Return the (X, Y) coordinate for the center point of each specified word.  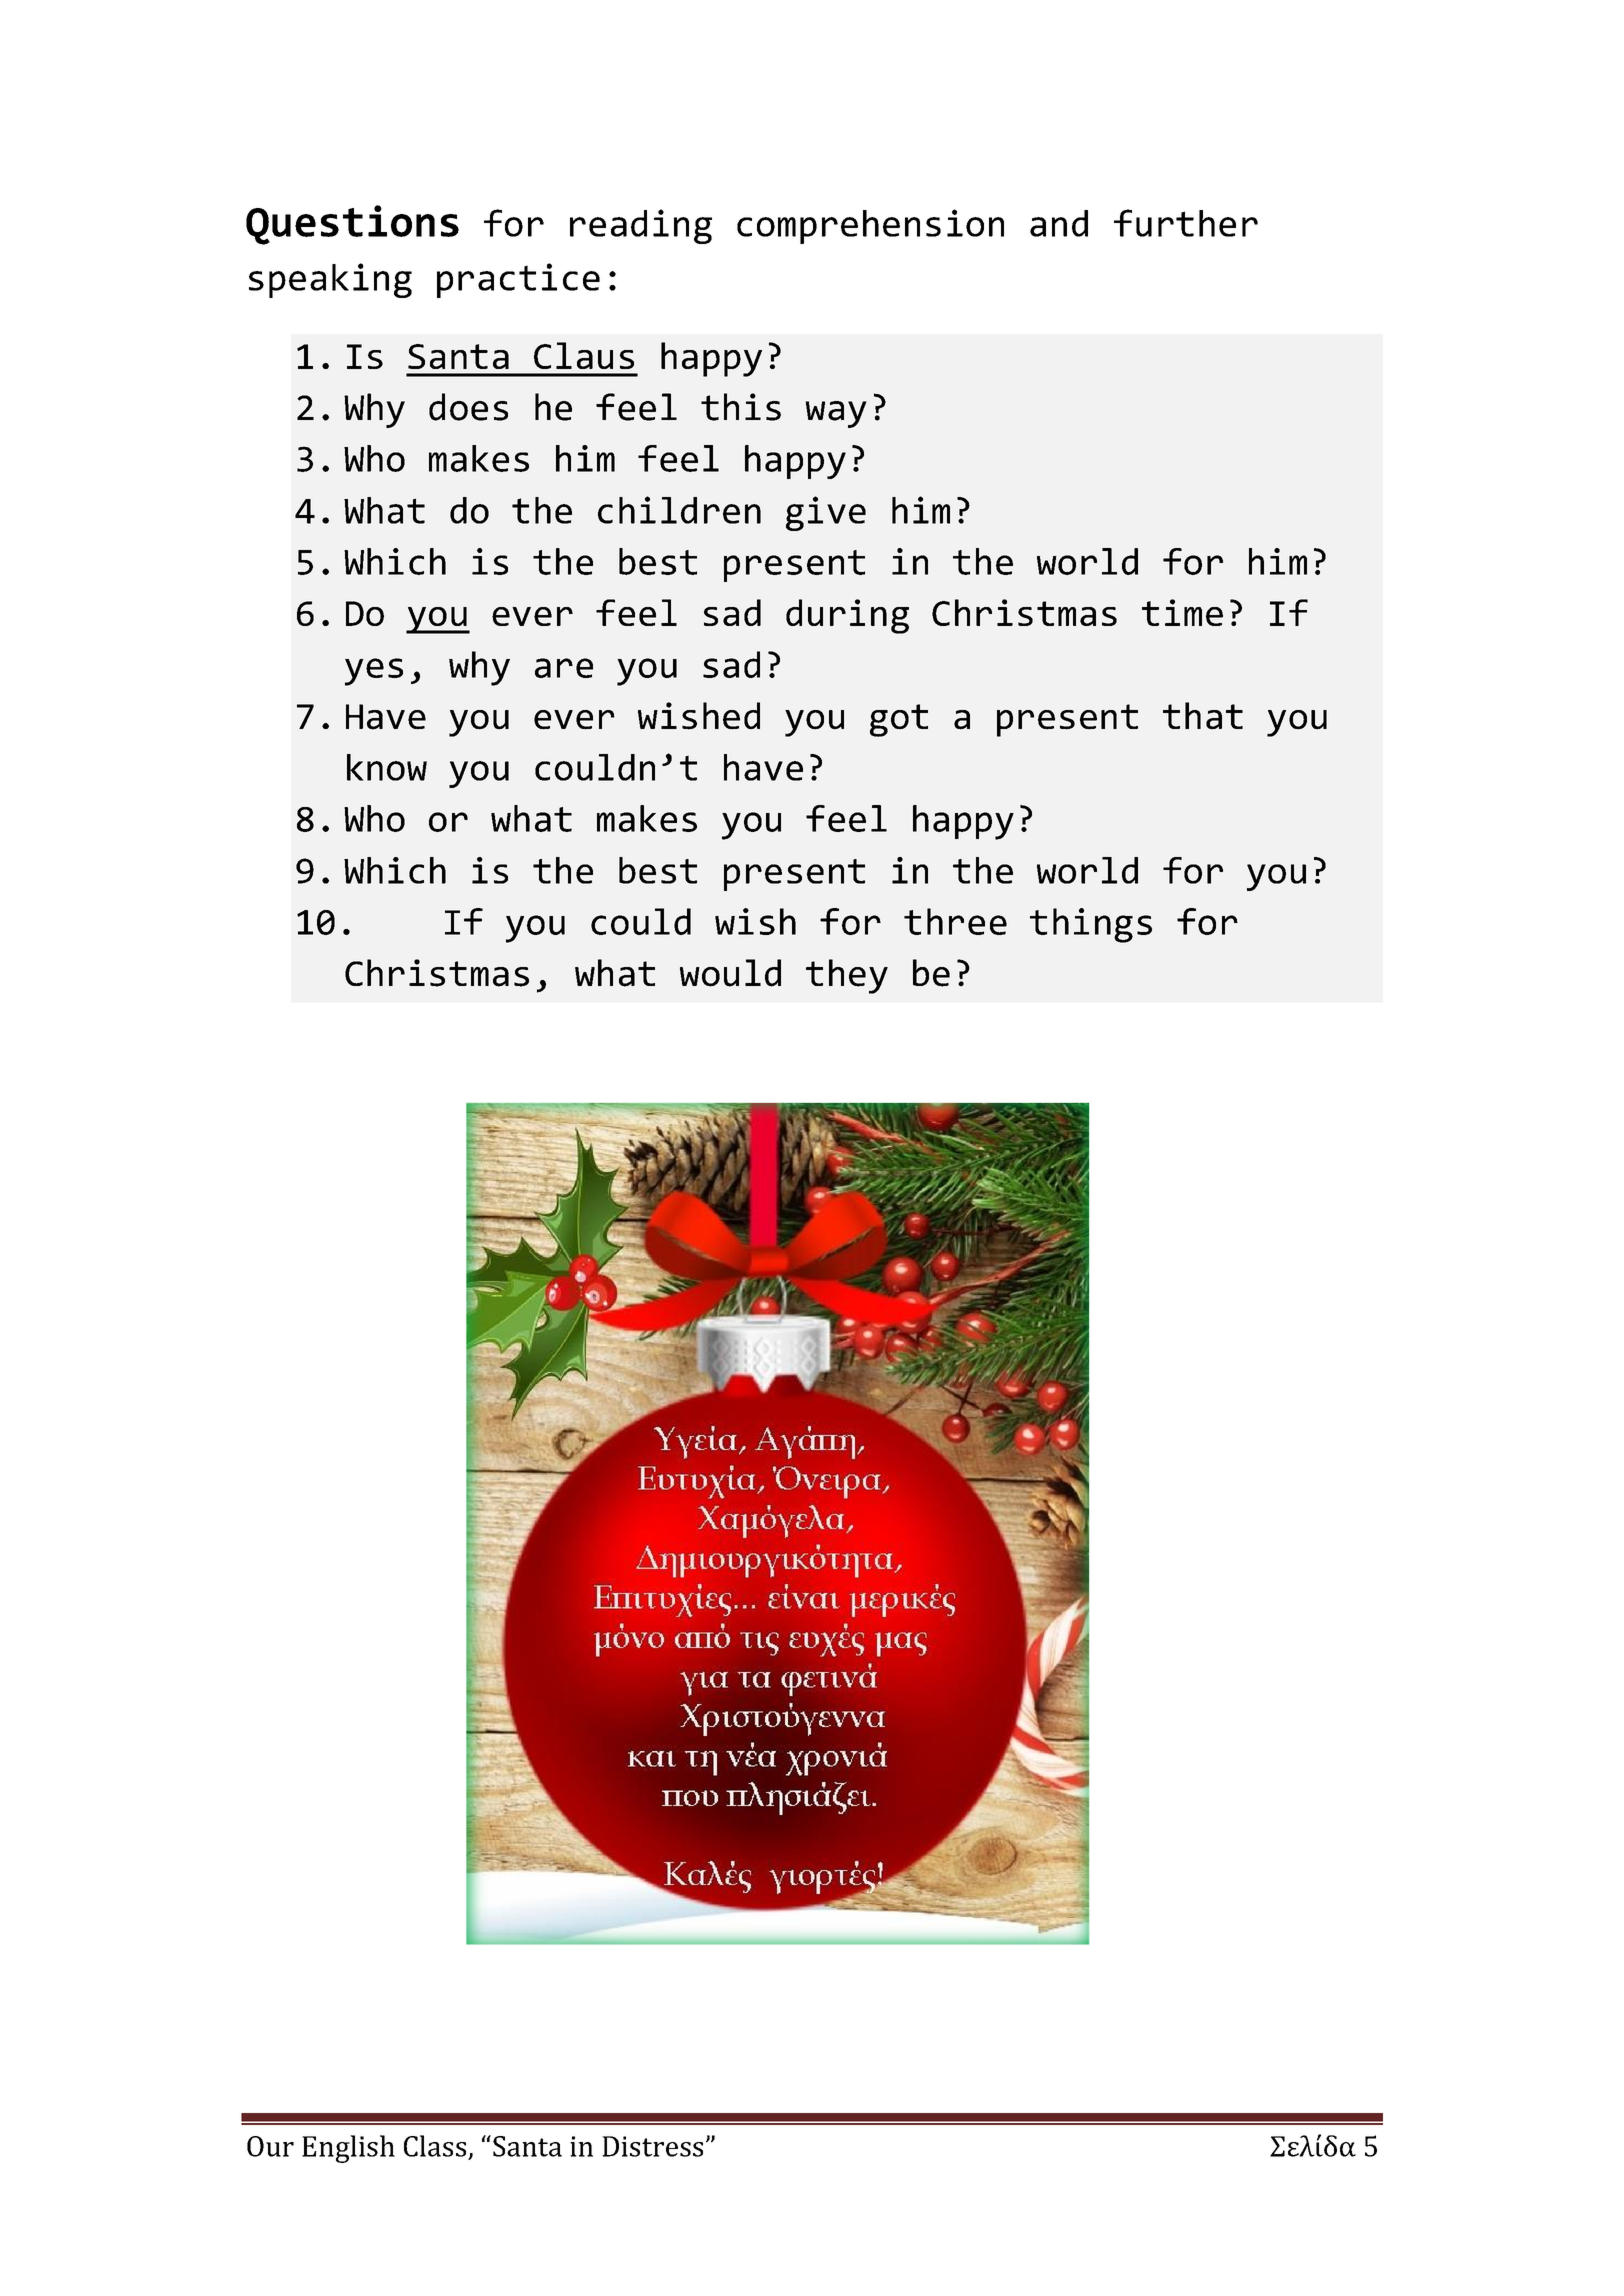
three (955, 921)
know (387, 767)
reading (641, 226)
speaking (330, 280)
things (1091, 925)
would (730, 973)
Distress (652, 2146)
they (847, 976)
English (348, 2149)
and (1059, 223)
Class (435, 2146)
